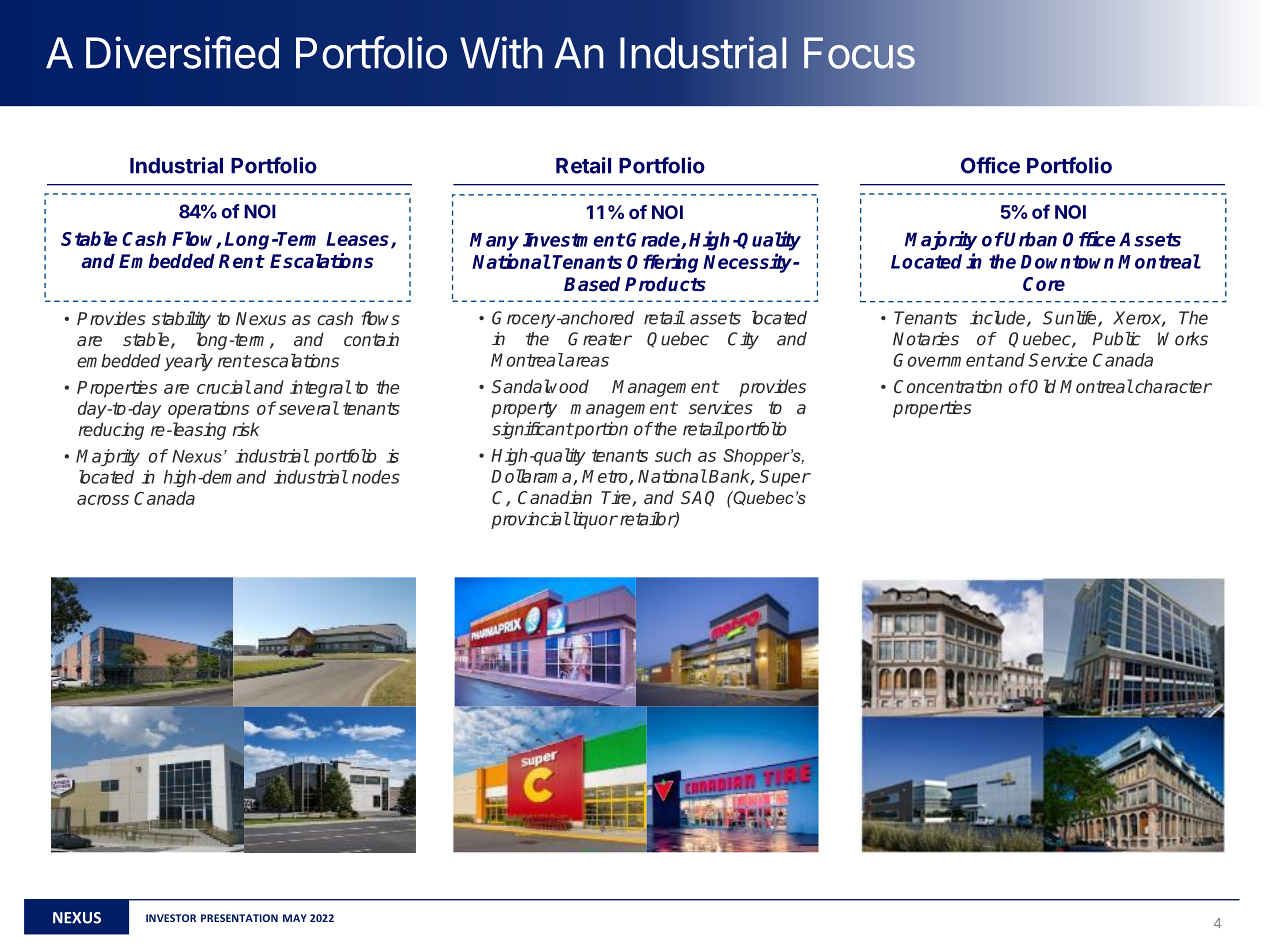 The width and height of the document is (1270, 952). What do you see at coordinates (239, 918) in the document?
I see `PRESENTATION` at bounding box center [239, 918].
